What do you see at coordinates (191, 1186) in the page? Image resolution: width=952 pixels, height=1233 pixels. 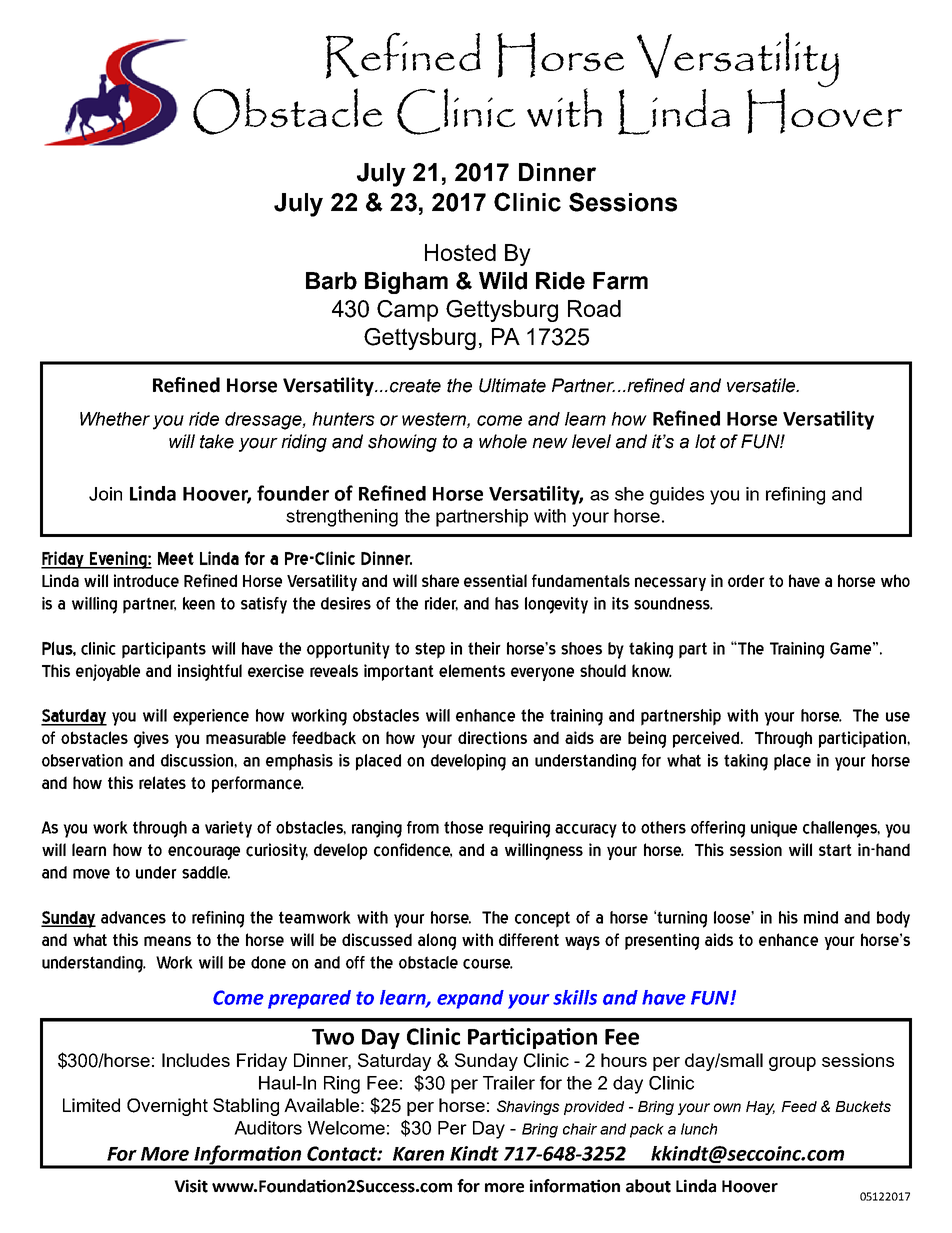 I see `Visit` at bounding box center [191, 1186].
